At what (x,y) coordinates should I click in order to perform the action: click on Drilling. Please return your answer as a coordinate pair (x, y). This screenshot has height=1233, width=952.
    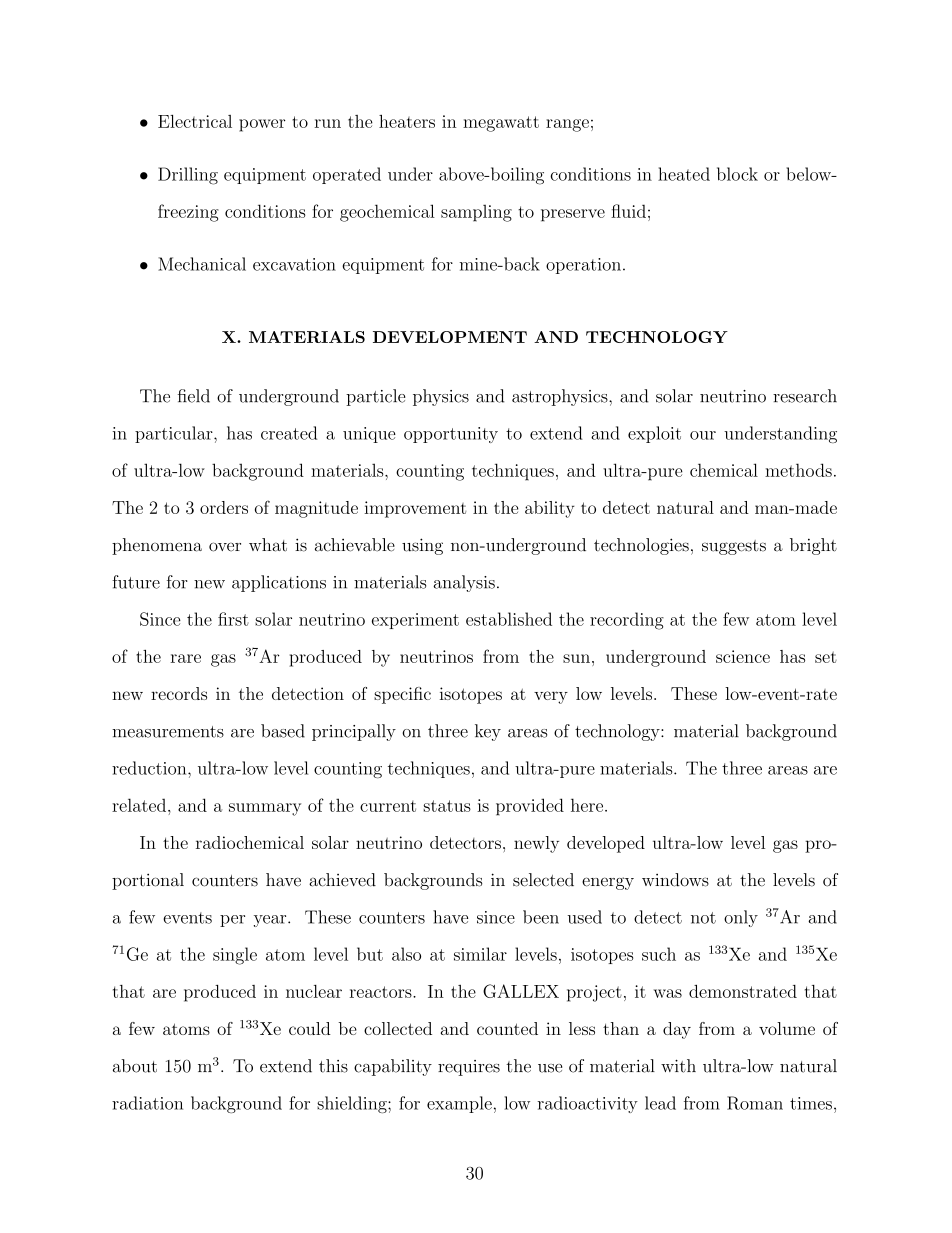
    Looking at the image, I should click on (188, 176).
